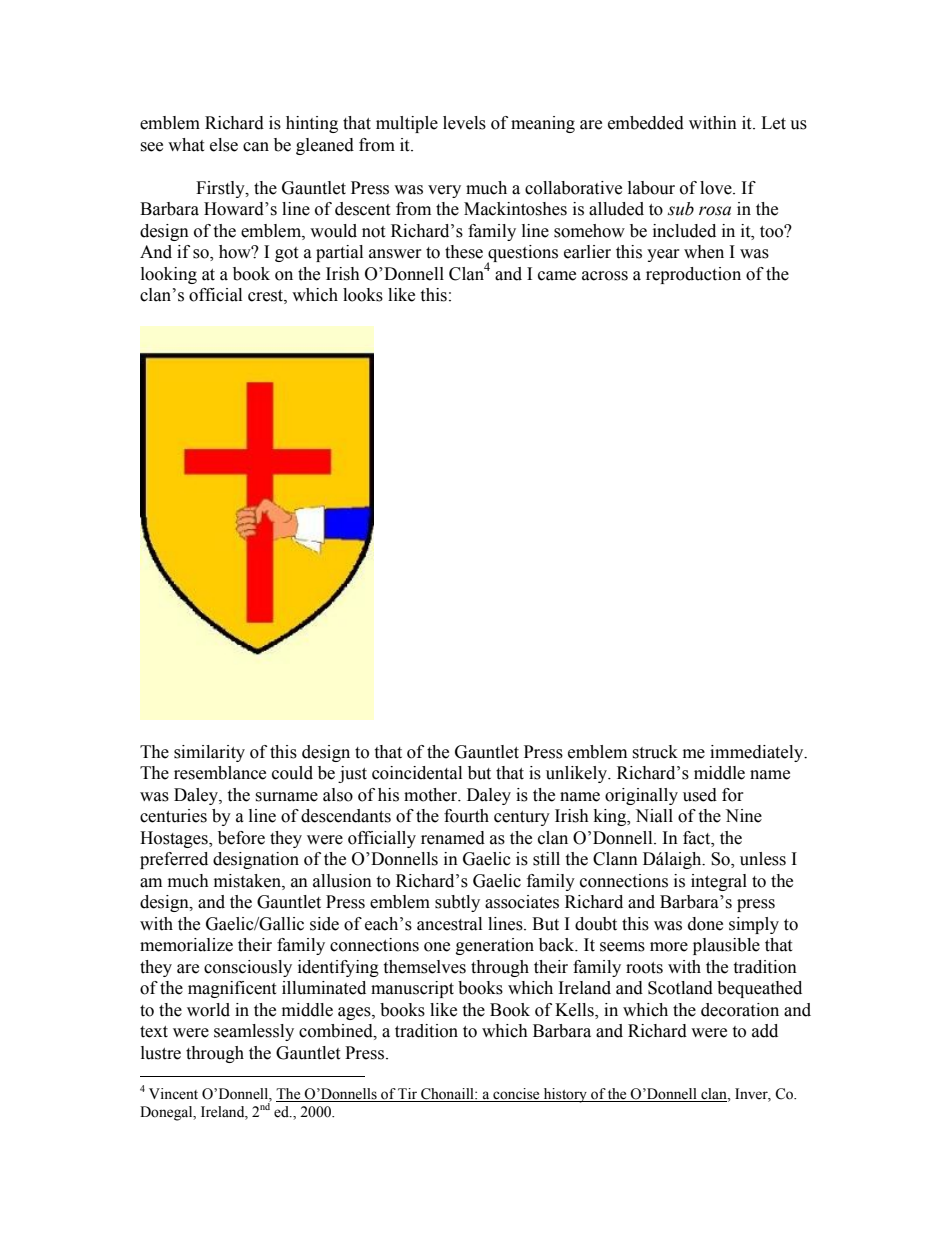  Describe the element at coordinates (224, 145) in the document. I see `else` at that location.
